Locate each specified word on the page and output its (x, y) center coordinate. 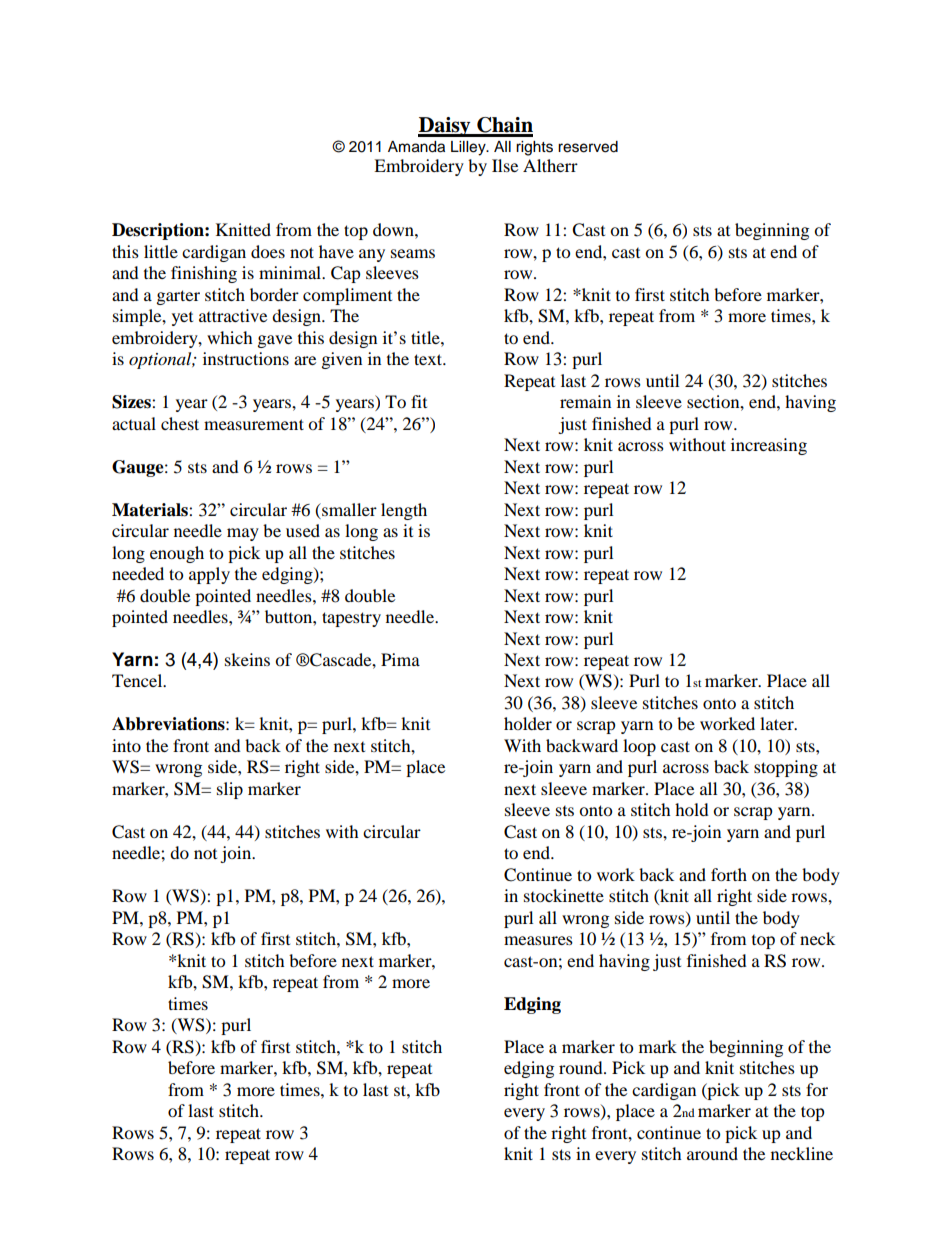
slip (230, 790)
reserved (588, 147)
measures (538, 940)
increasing (769, 446)
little (161, 251)
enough (177, 554)
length (404, 511)
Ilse (505, 165)
